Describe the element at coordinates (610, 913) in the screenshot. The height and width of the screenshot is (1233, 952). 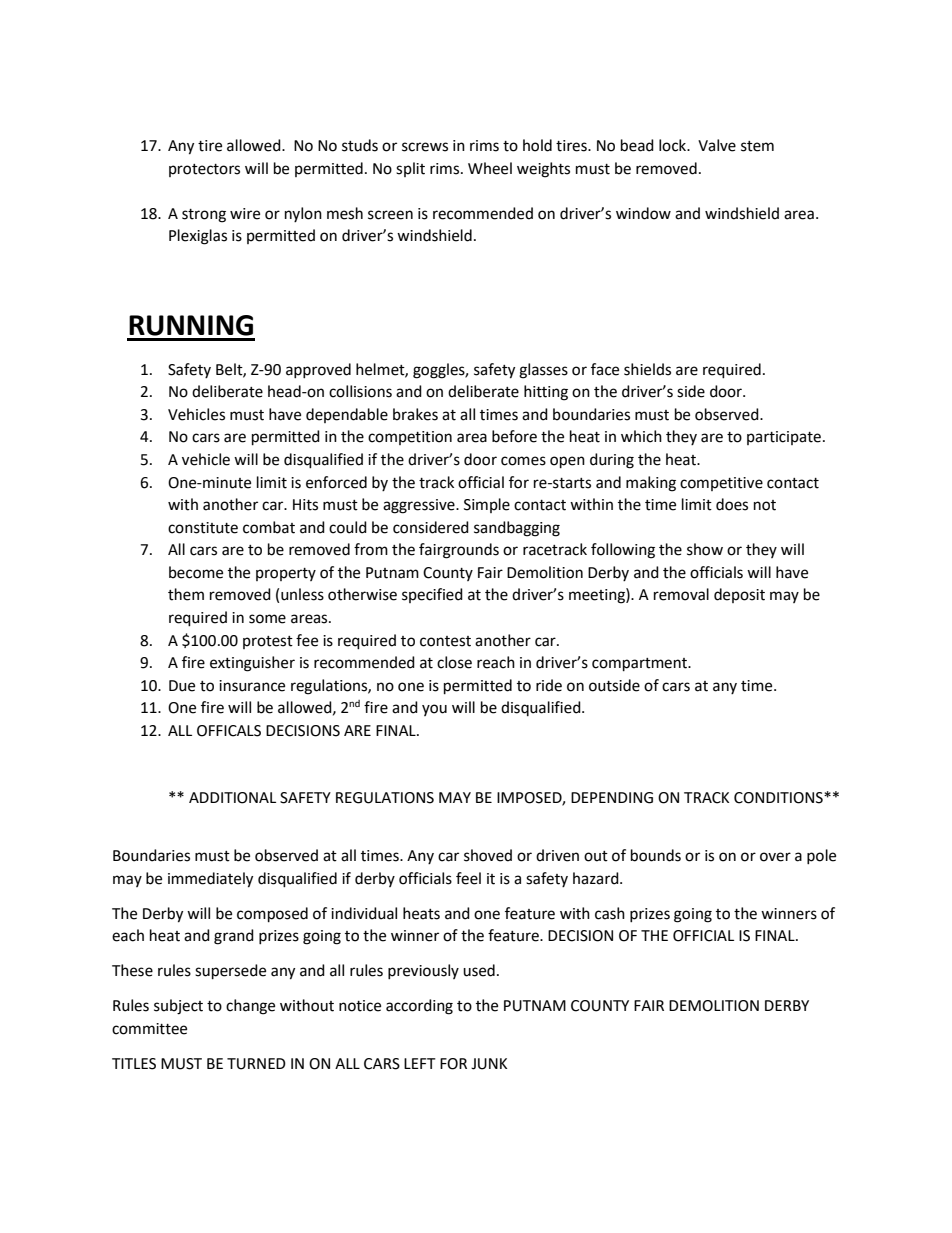
I see `cash` at that location.
